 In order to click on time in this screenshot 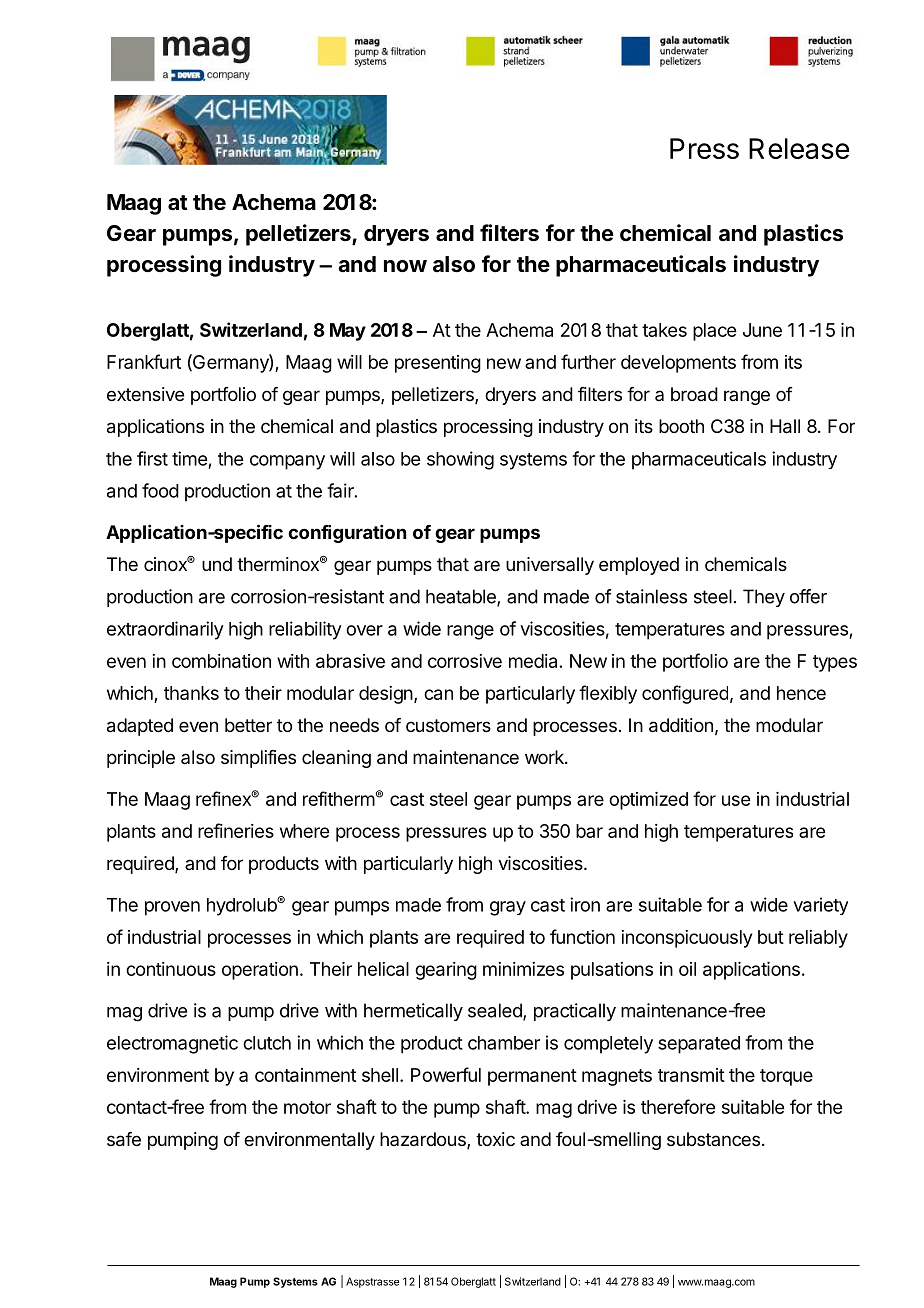, I will do `click(189, 458)`.
